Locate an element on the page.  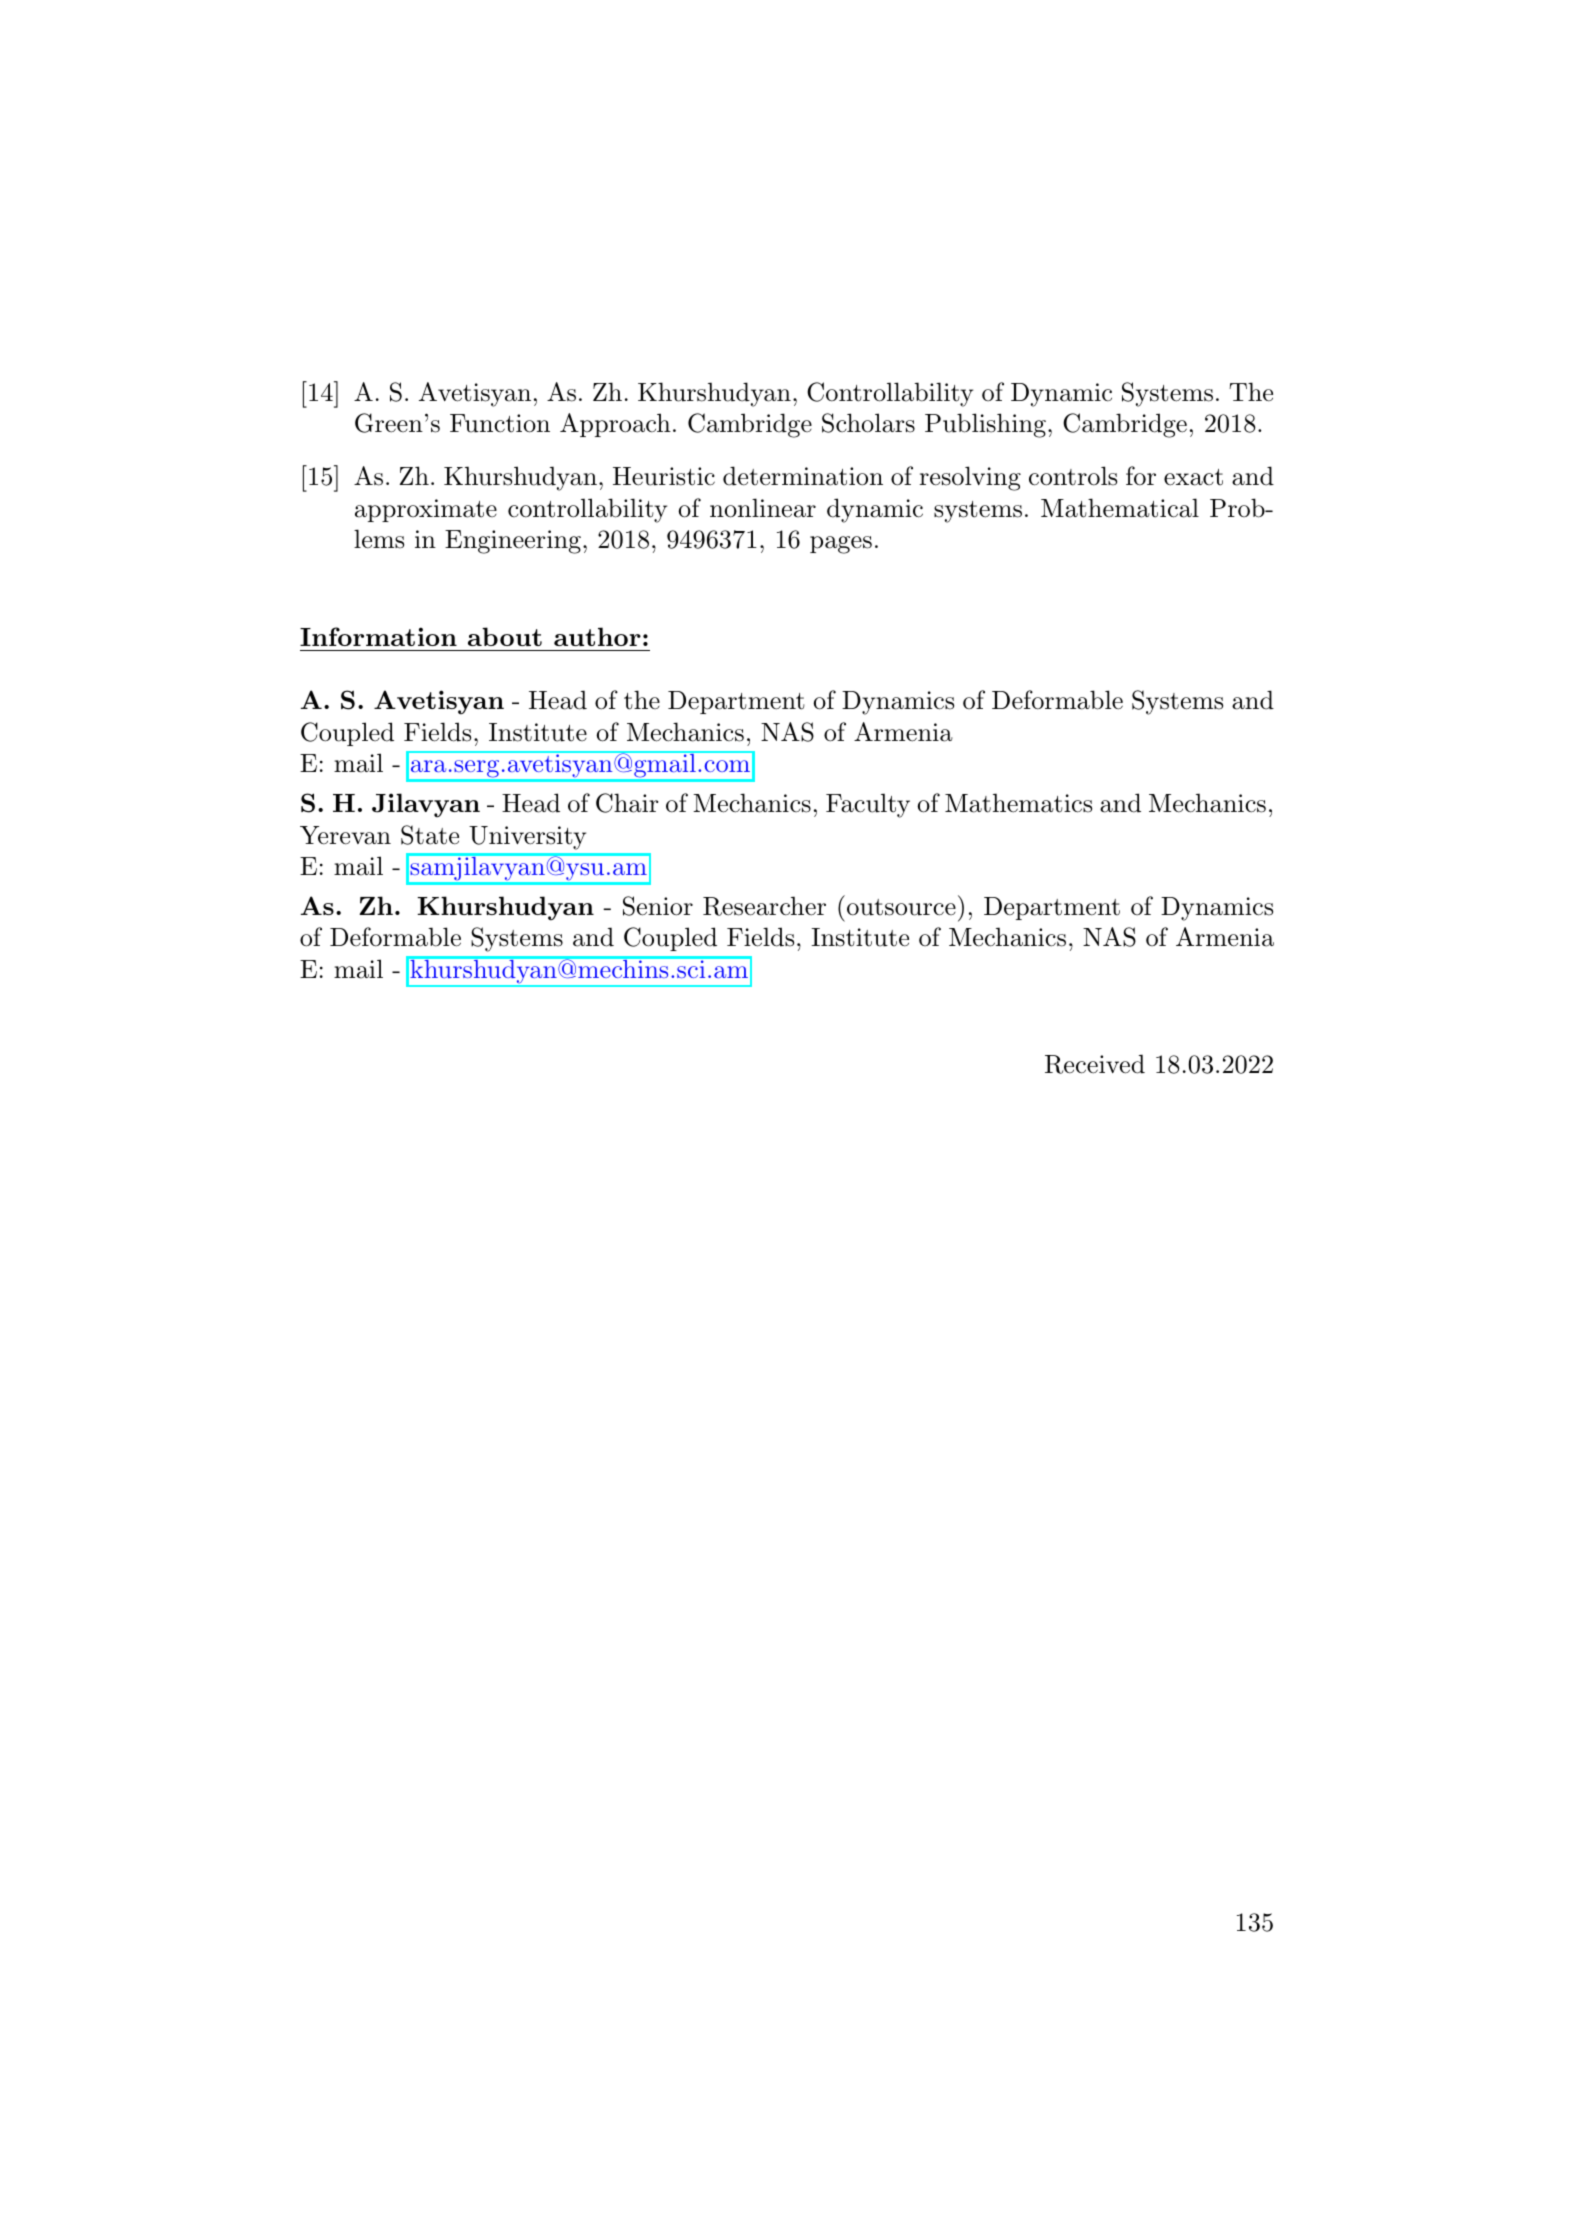
Mathematics is located at coordinates (1018, 803).
